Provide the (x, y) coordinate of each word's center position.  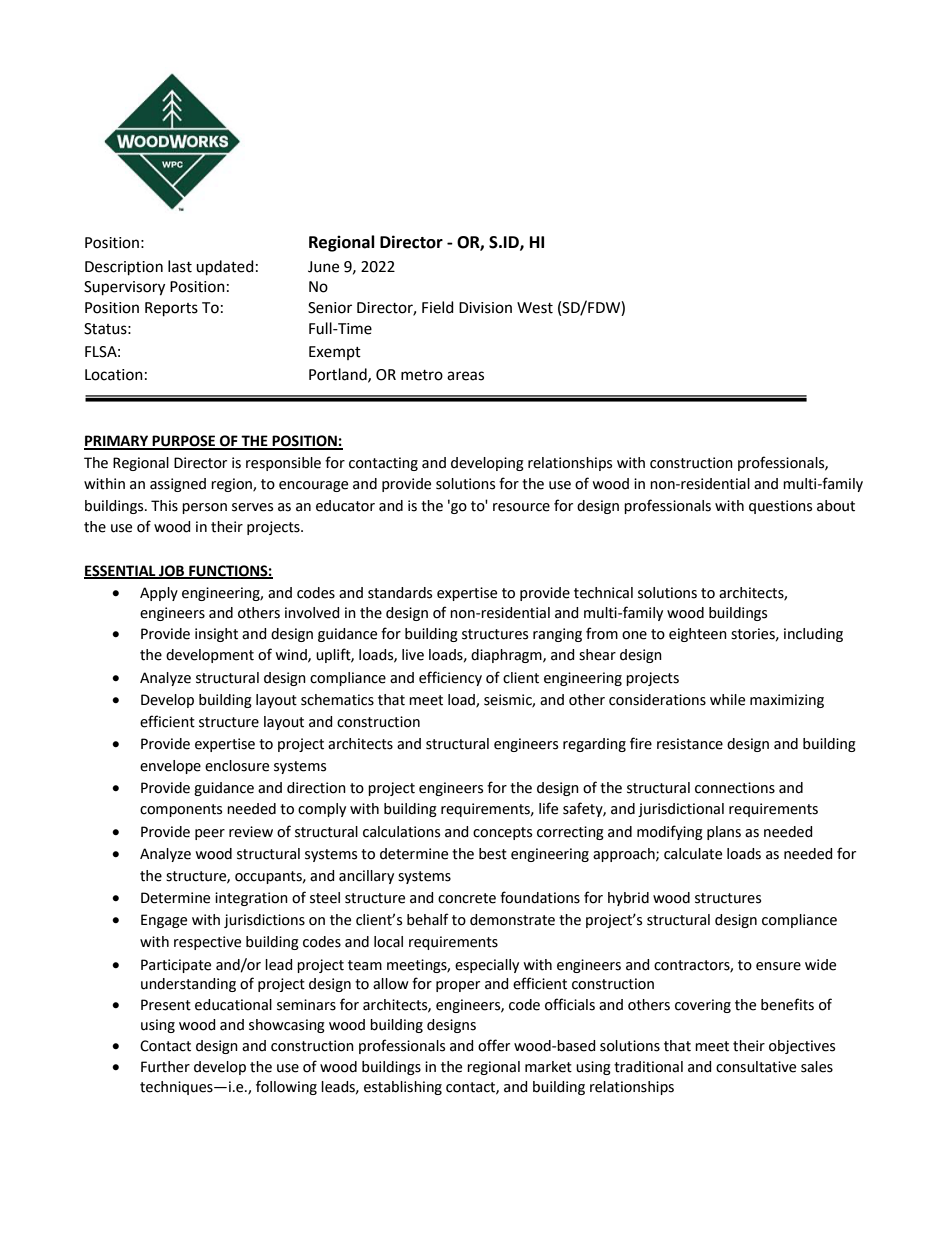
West (535, 308)
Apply (159, 594)
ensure (778, 966)
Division (485, 308)
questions (780, 507)
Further (165, 1067)
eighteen (698, 635)
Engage (164, 921)
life (548, 808)
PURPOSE (184, 442)
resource (521, 507)
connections (735, 788)
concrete (467, 898)
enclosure (237, 766)
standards (400, 593)
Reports (171, 309)
